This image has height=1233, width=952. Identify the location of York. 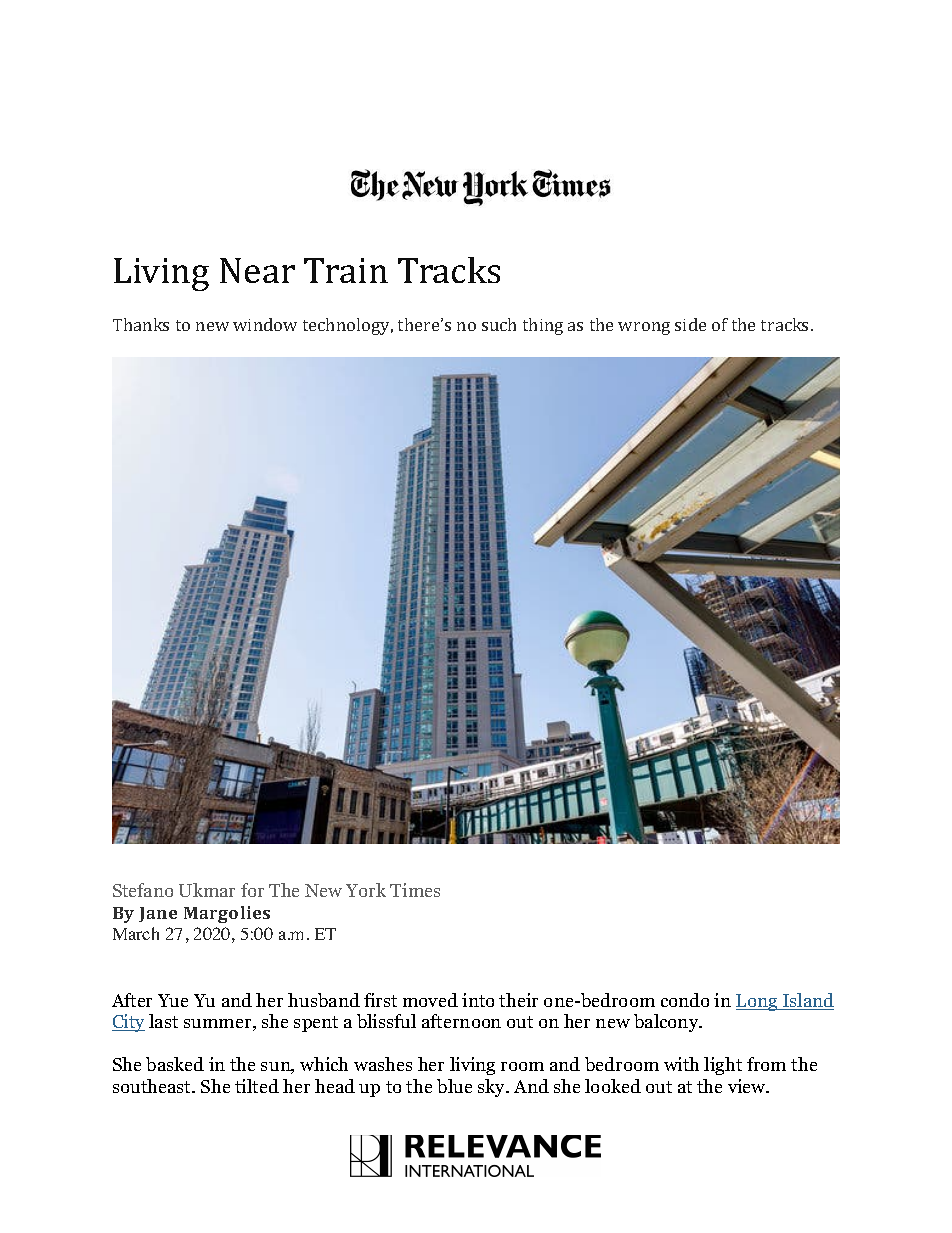
(366, 890).
